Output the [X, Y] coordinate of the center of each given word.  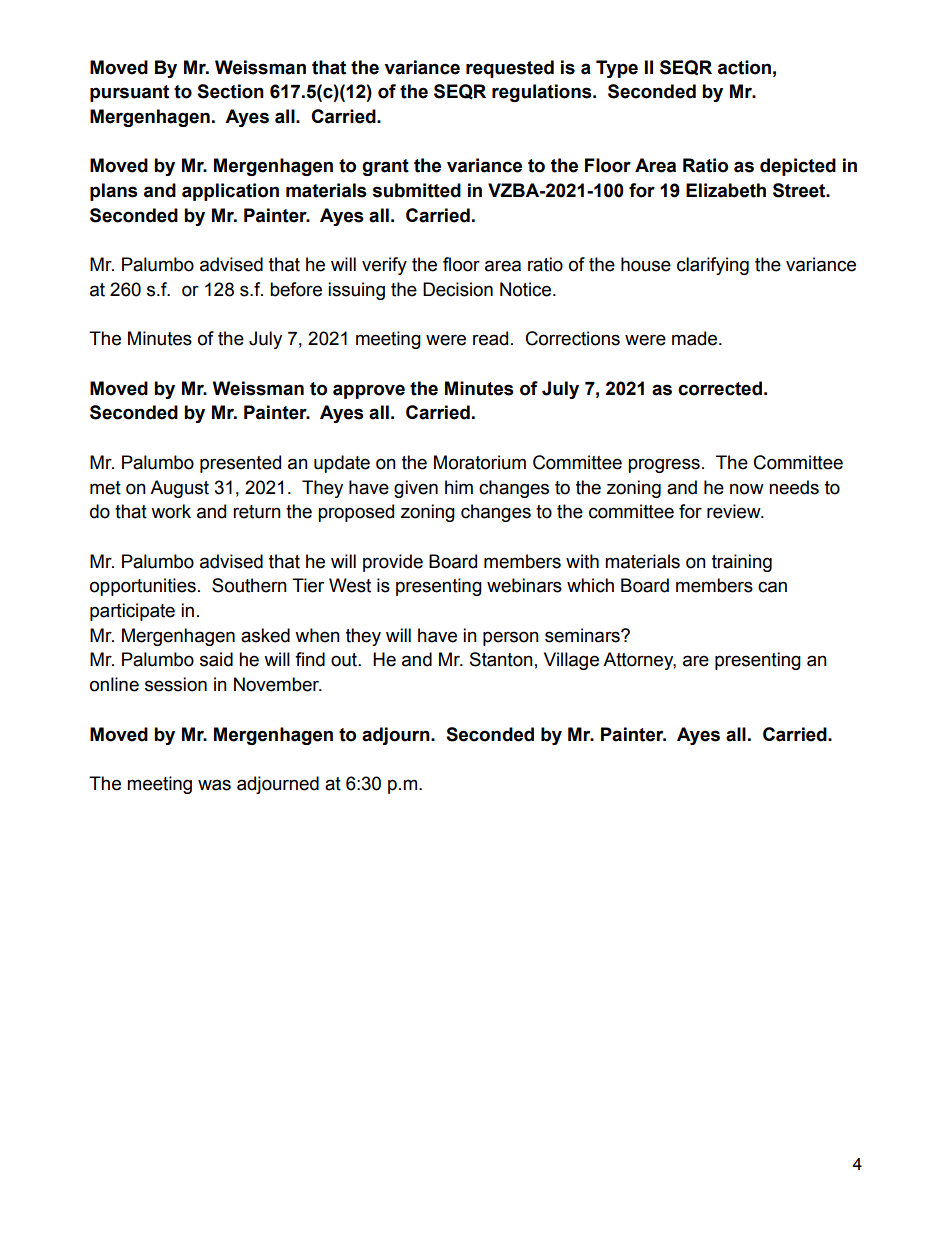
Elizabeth [726, 190]
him [459, 487]
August [179, 489]
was [214, 785]
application [230, 192]
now [747, 489]
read [490, 338]
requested [510, 69]
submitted [417, 190]
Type [617, 69]
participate [132, 612]
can [772, 587]
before [296, 289]
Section [230, 91]
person [511, 638]
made [696, 338]
